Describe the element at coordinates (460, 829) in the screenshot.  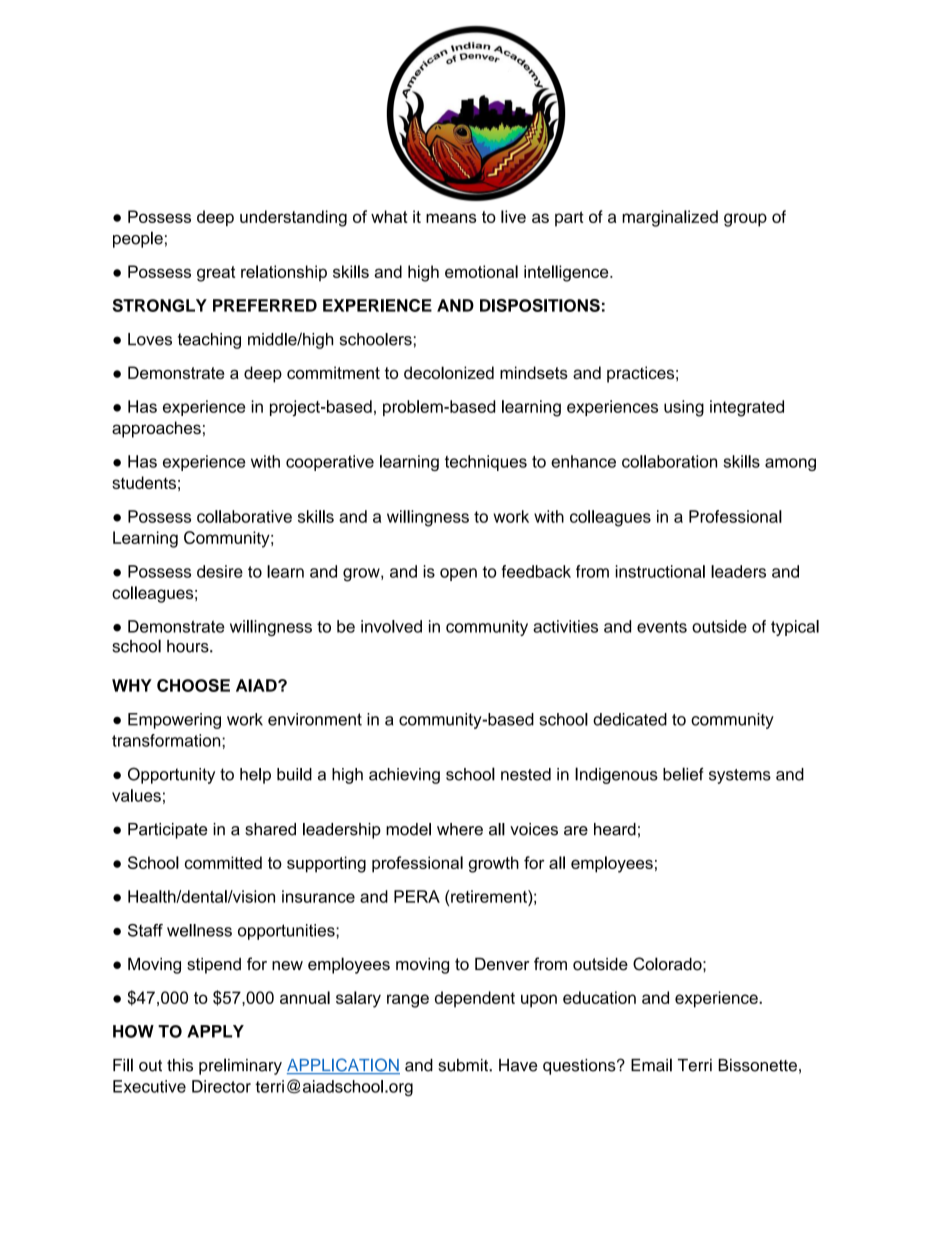
I see `where` at that location.
